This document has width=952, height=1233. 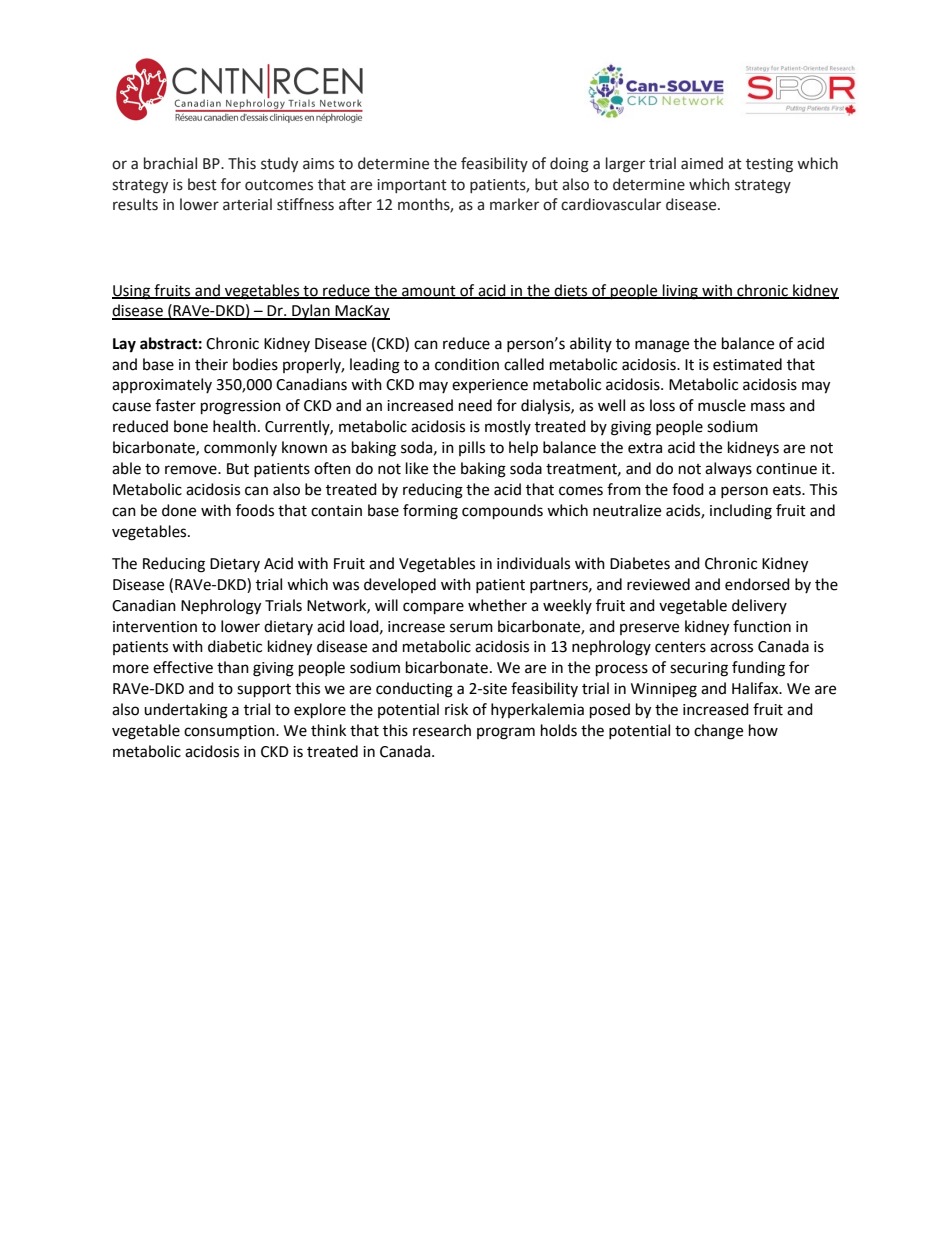 I want to click on risk, so click(x=456, y=709).
